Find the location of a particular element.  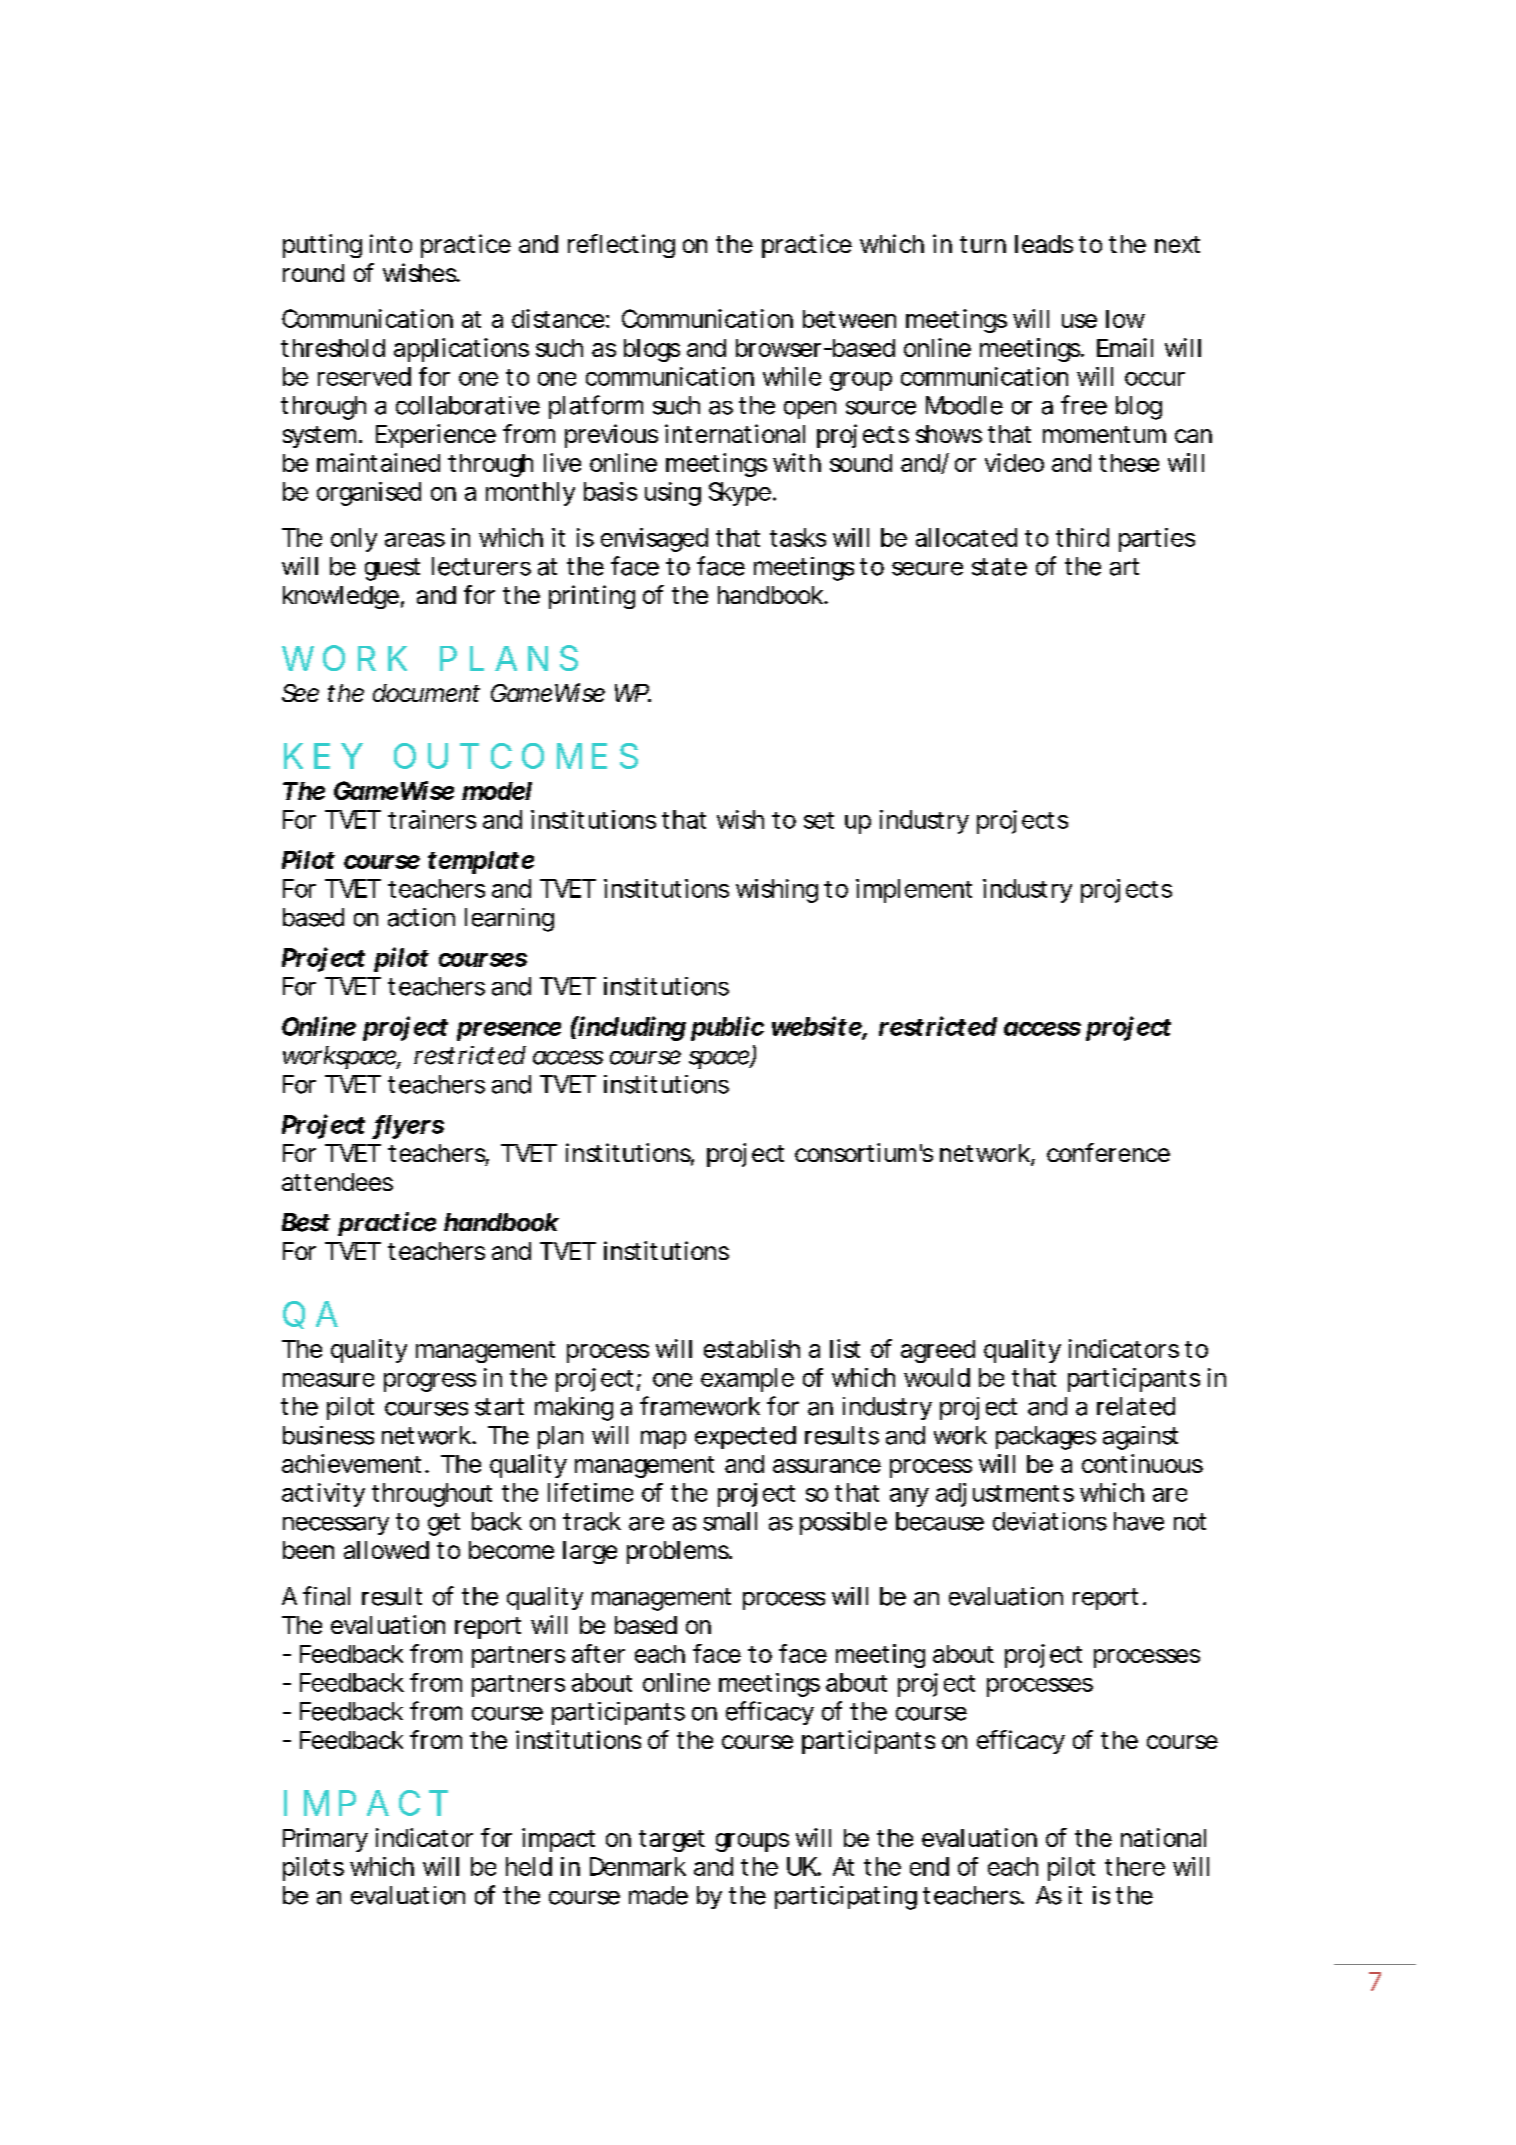

conference is located at coordinates (1108, 1152).
